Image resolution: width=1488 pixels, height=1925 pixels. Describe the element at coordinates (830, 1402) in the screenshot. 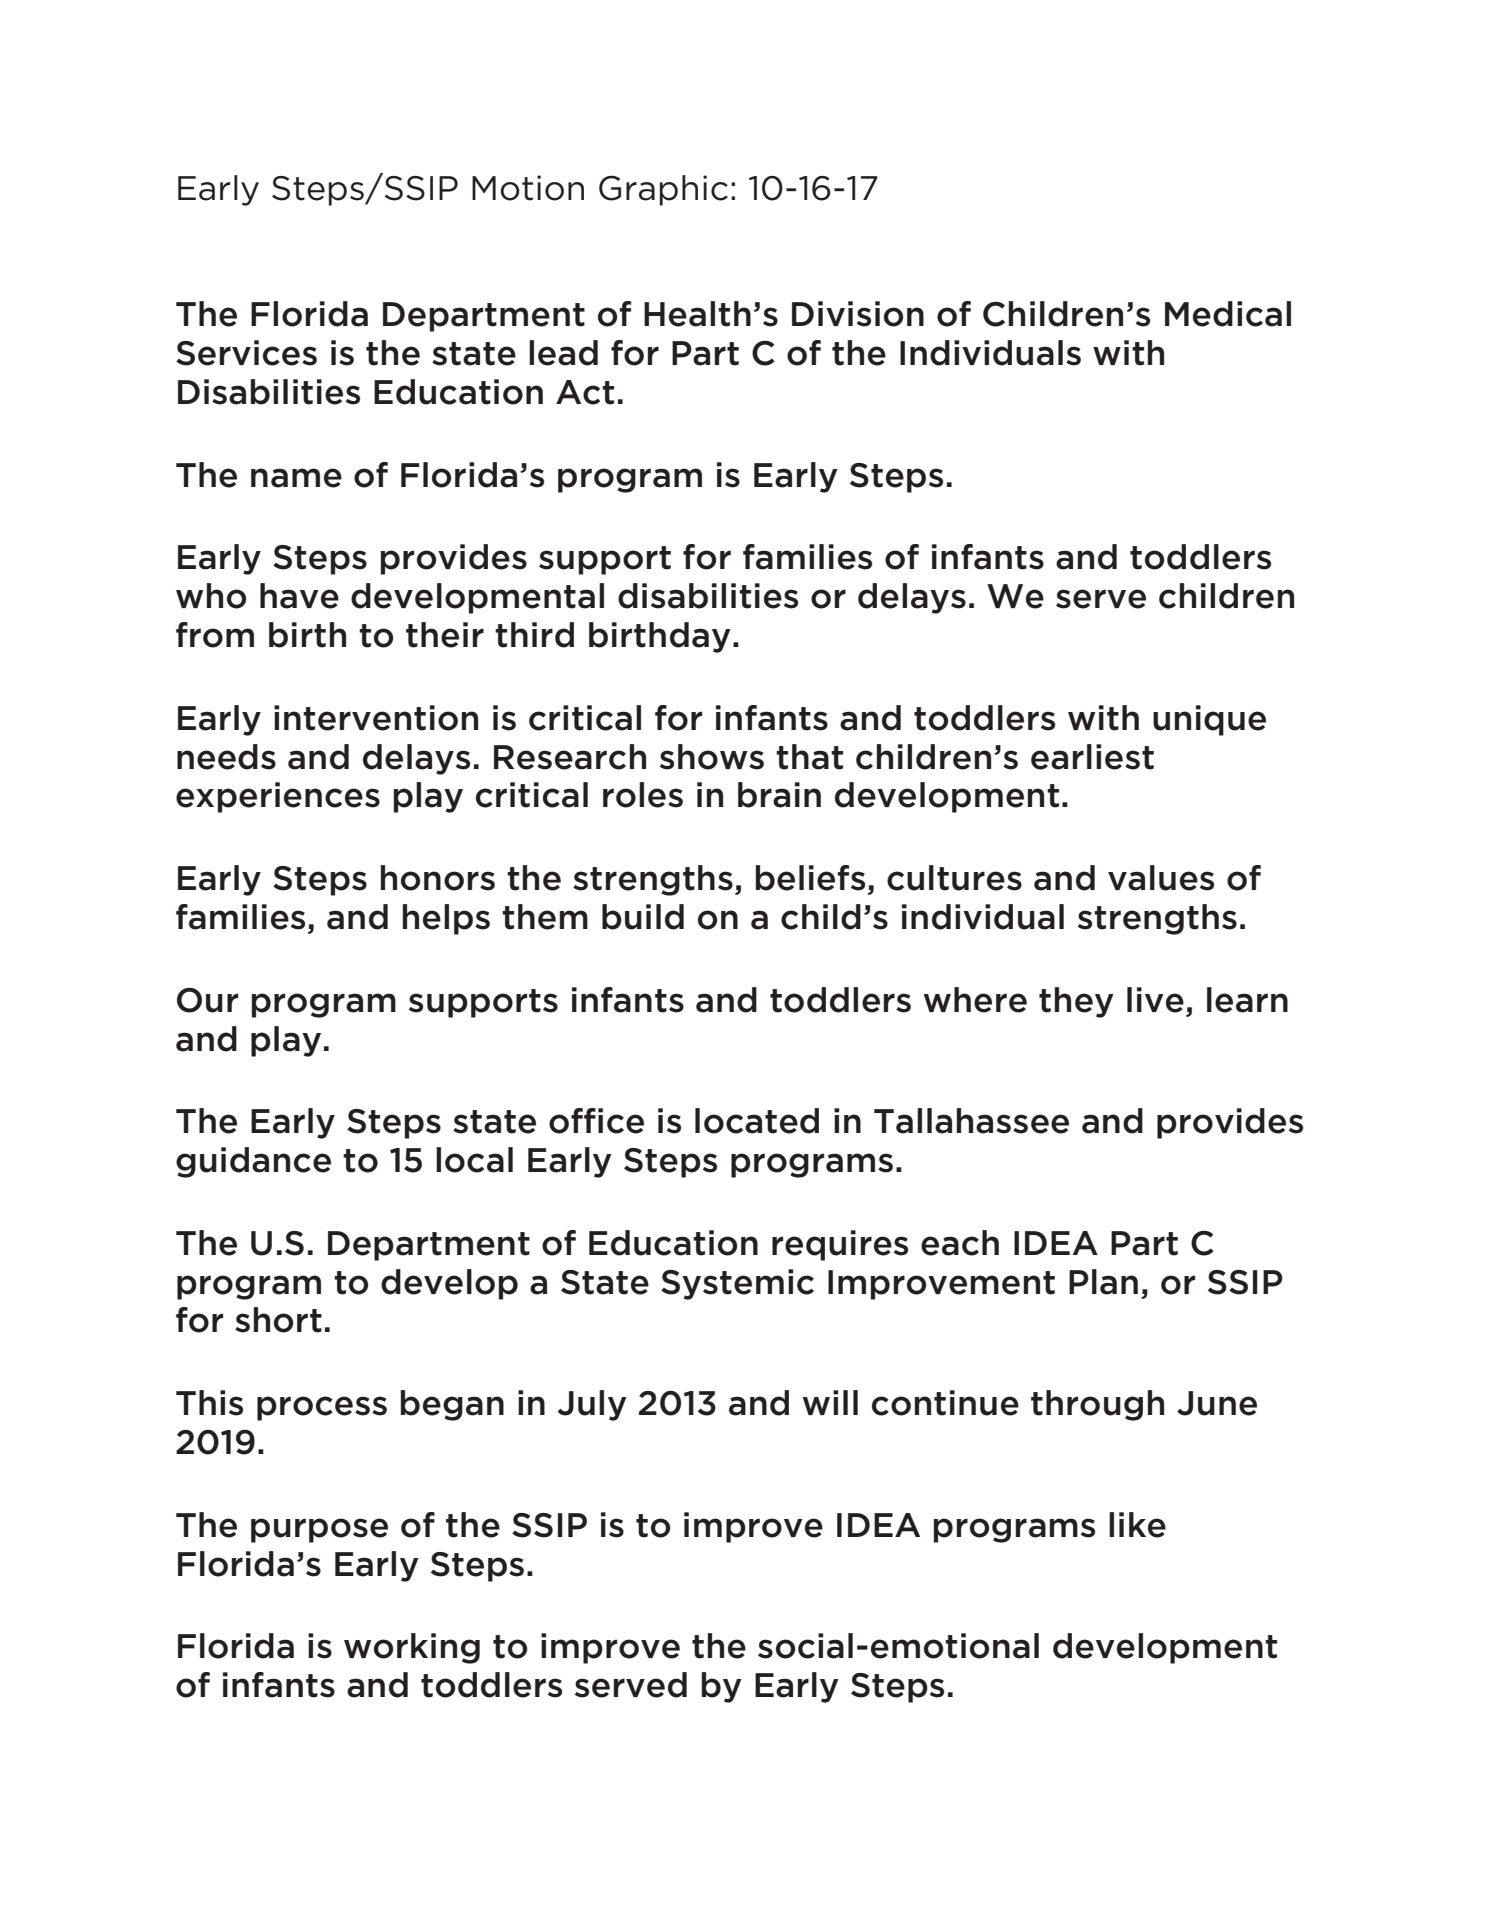

I see `will` at that location.
